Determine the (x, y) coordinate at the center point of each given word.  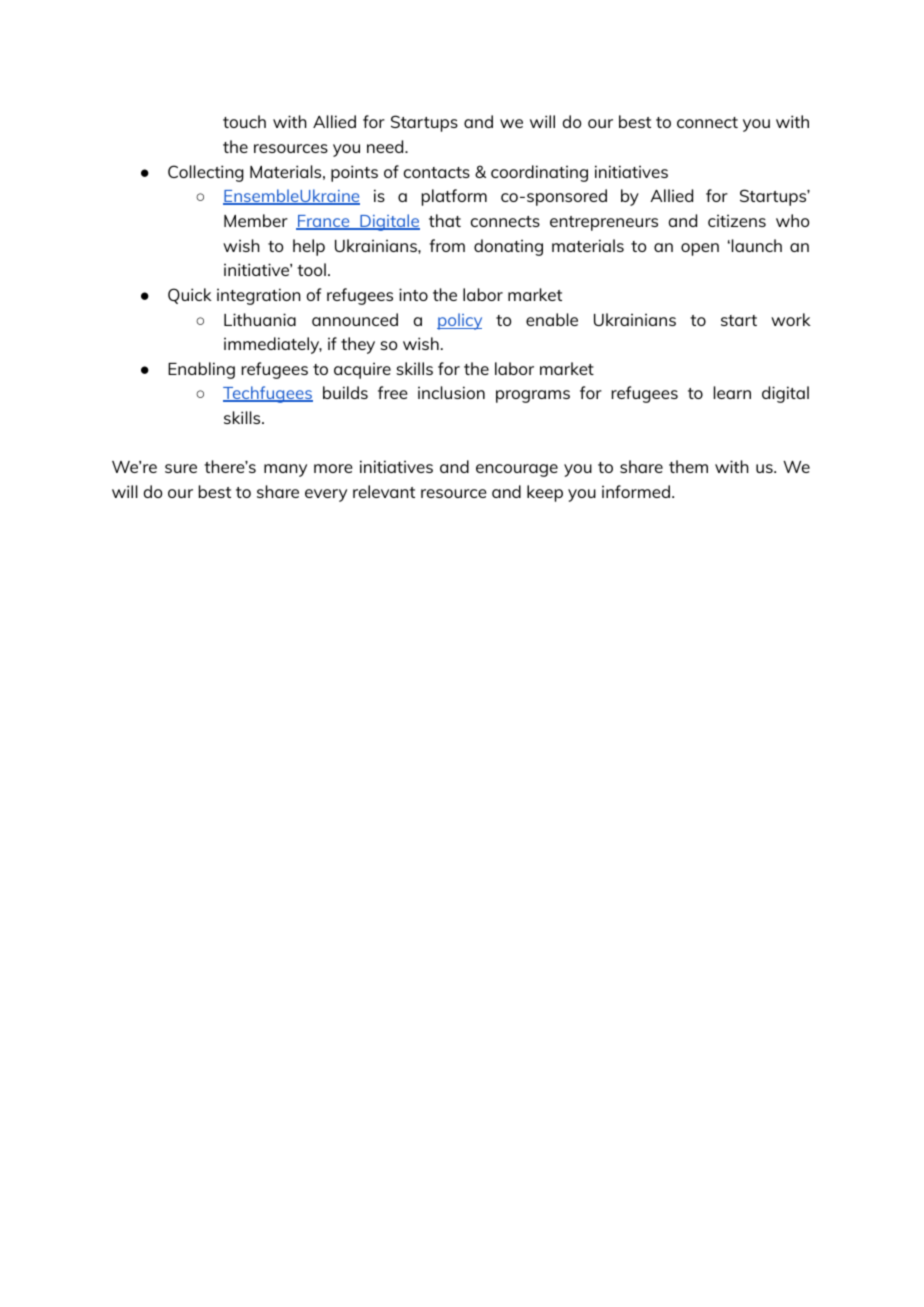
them (688, 466)
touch (244, 121)
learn (732, 392)
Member (256, 220)
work (791, 319)
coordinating (539, 173)
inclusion (451, 392)
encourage (517, 470)
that (445, 220)
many (285, 470)
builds (345, 392)
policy (459, 321)
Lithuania (260, 319)
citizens (737, 220)
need (386, 146)
